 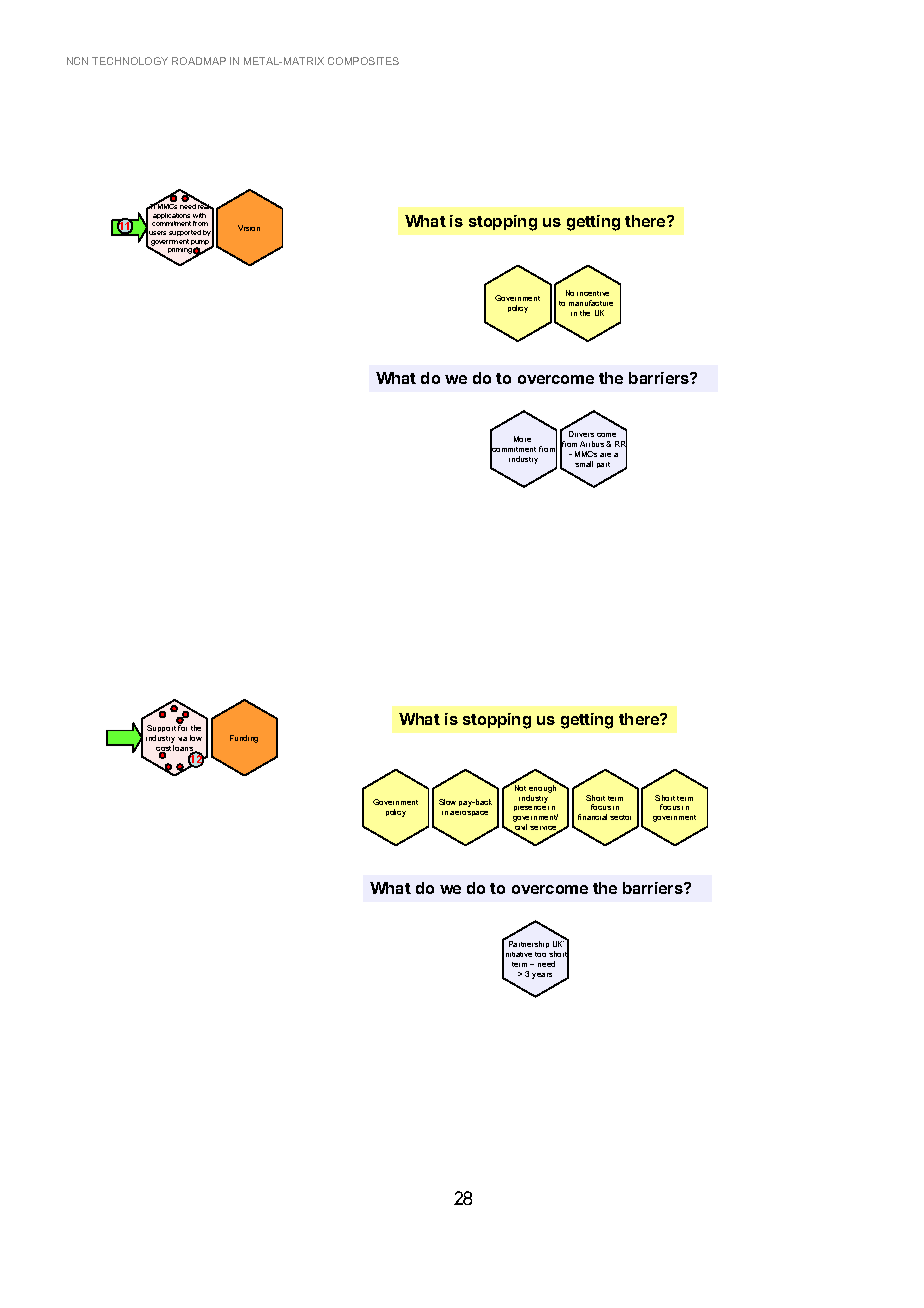 What do you see at coordinates (249, 228) in the screenshot?
I see `Vision` at bounding box center [249, 228].
